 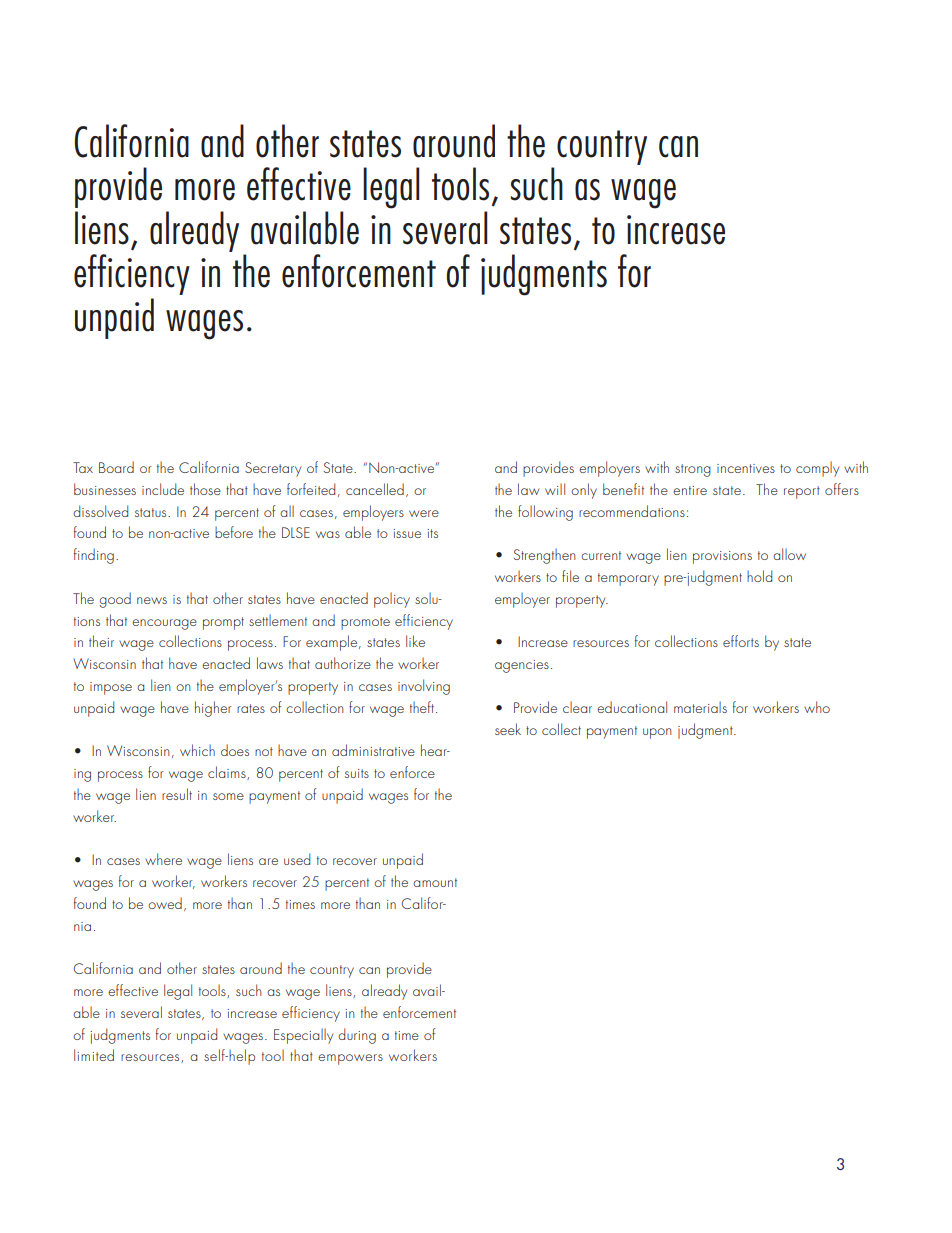 I want to click on amount, so click(x=435, y=882).
